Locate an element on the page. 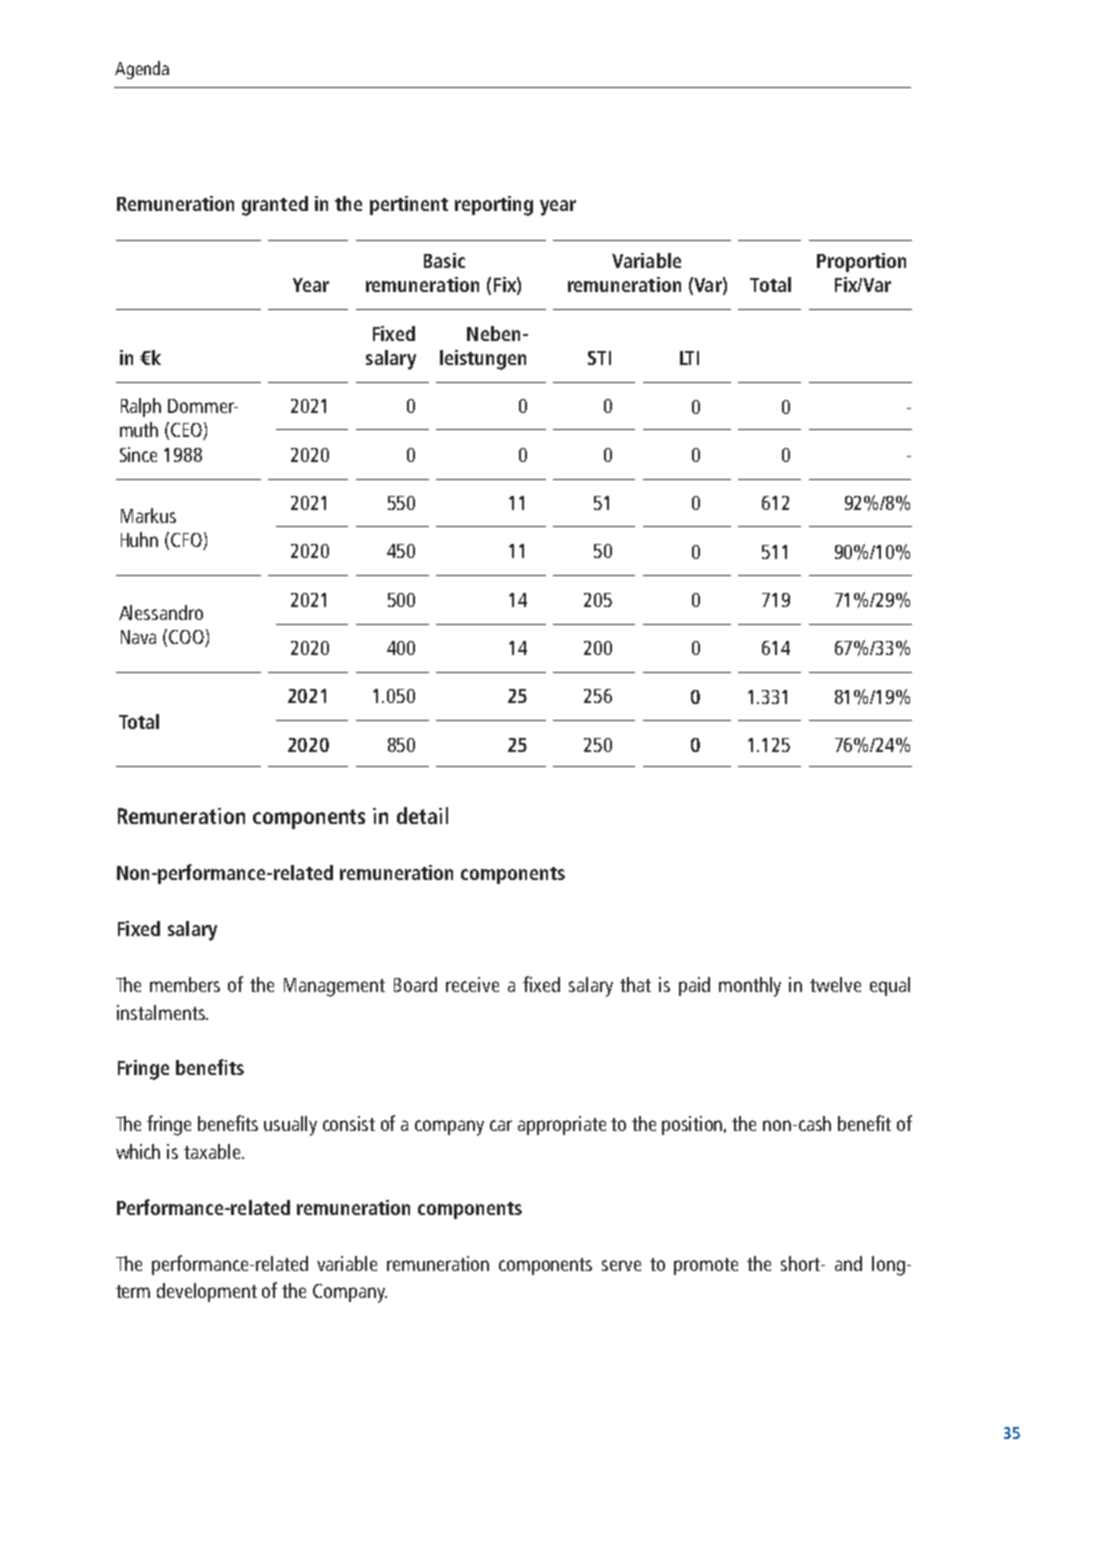 This document has height=1565, width=1107. Alessandro is located at coordinates (161, 612).
